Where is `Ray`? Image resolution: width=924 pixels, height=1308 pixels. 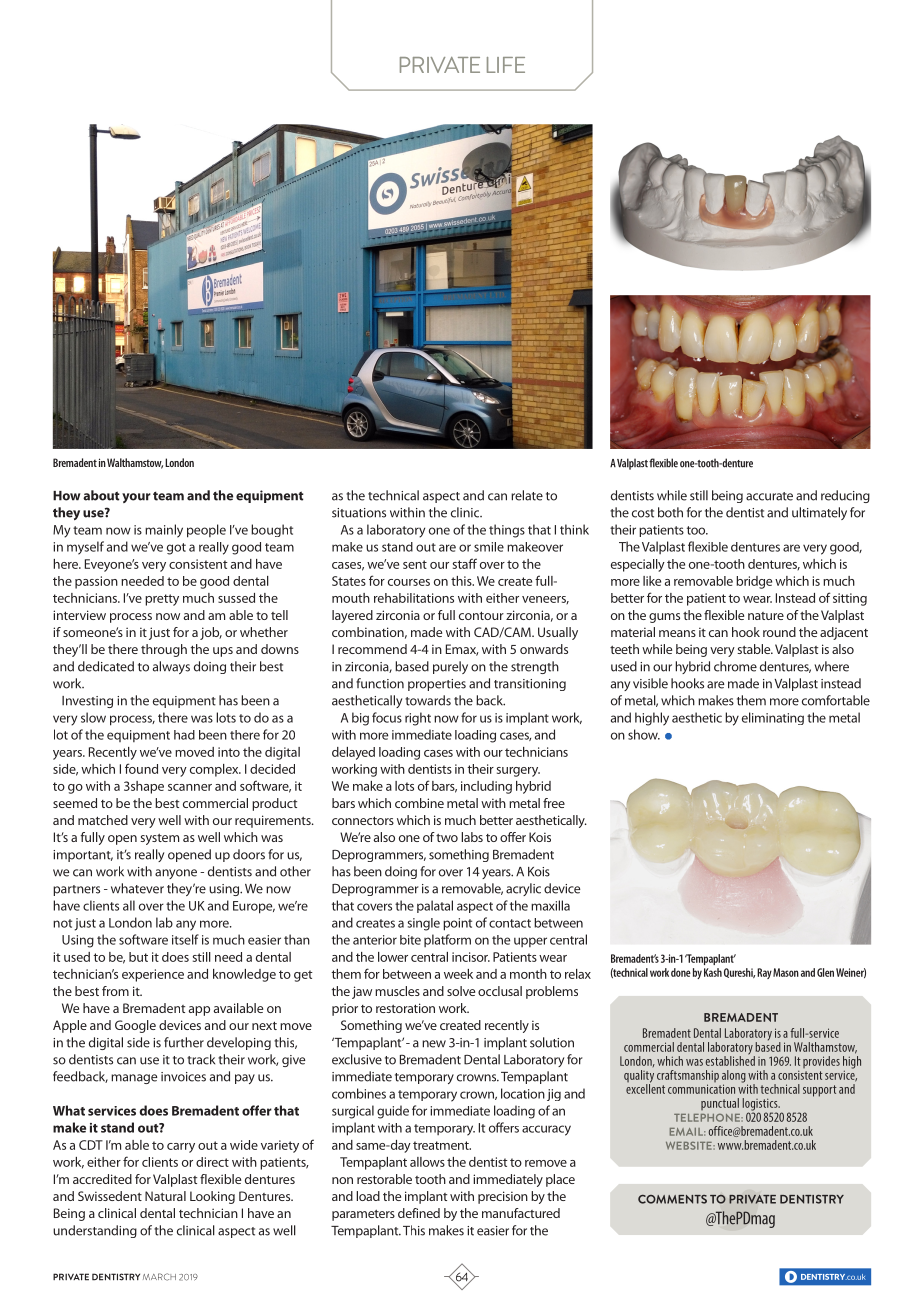 Ray is located at coordinates (764, 973).
